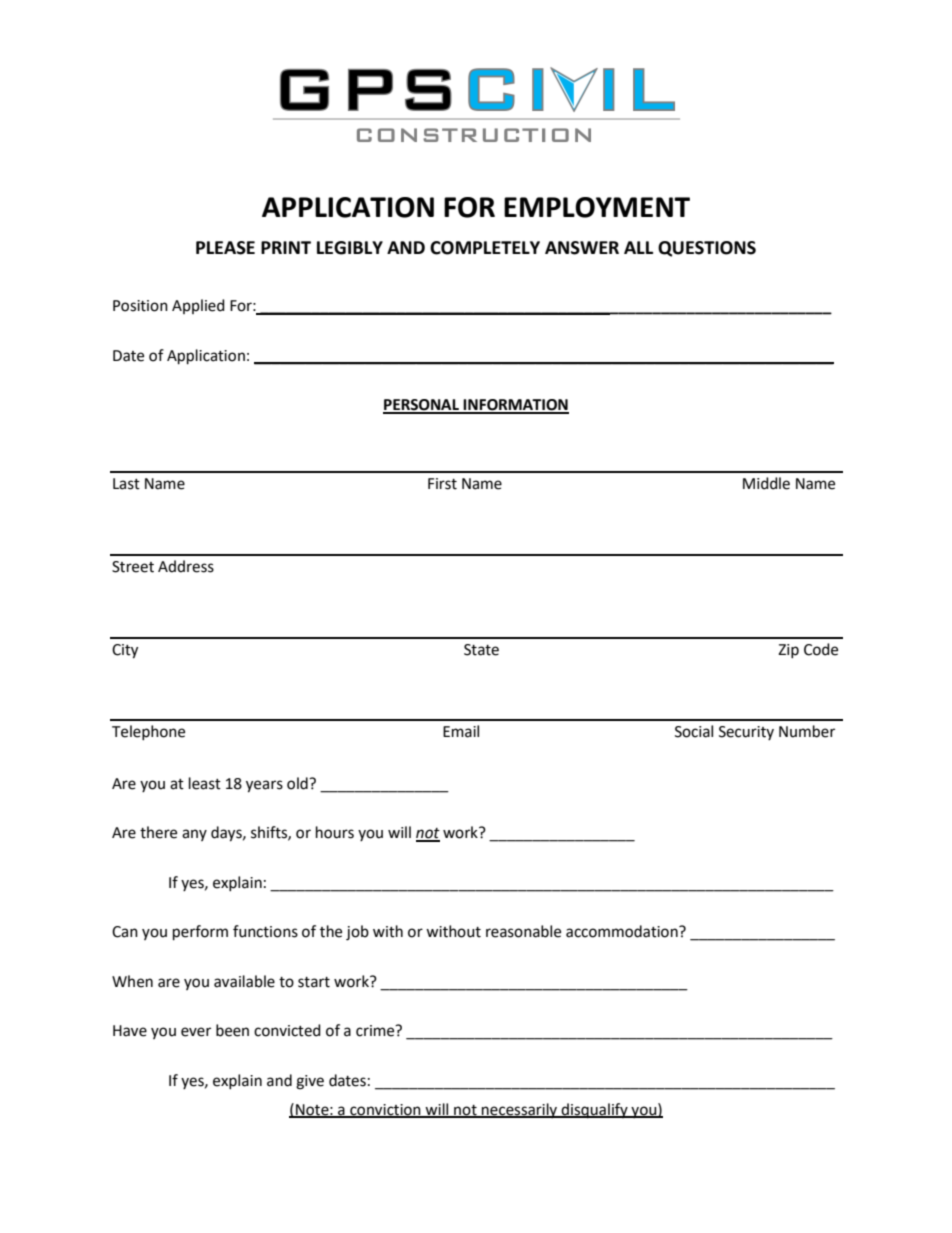 Image resolution: width=952 pixels, height=1233 pixels. Describe the element at coordinates (225, 248) in the document. I see `PLEASE` at that location.
